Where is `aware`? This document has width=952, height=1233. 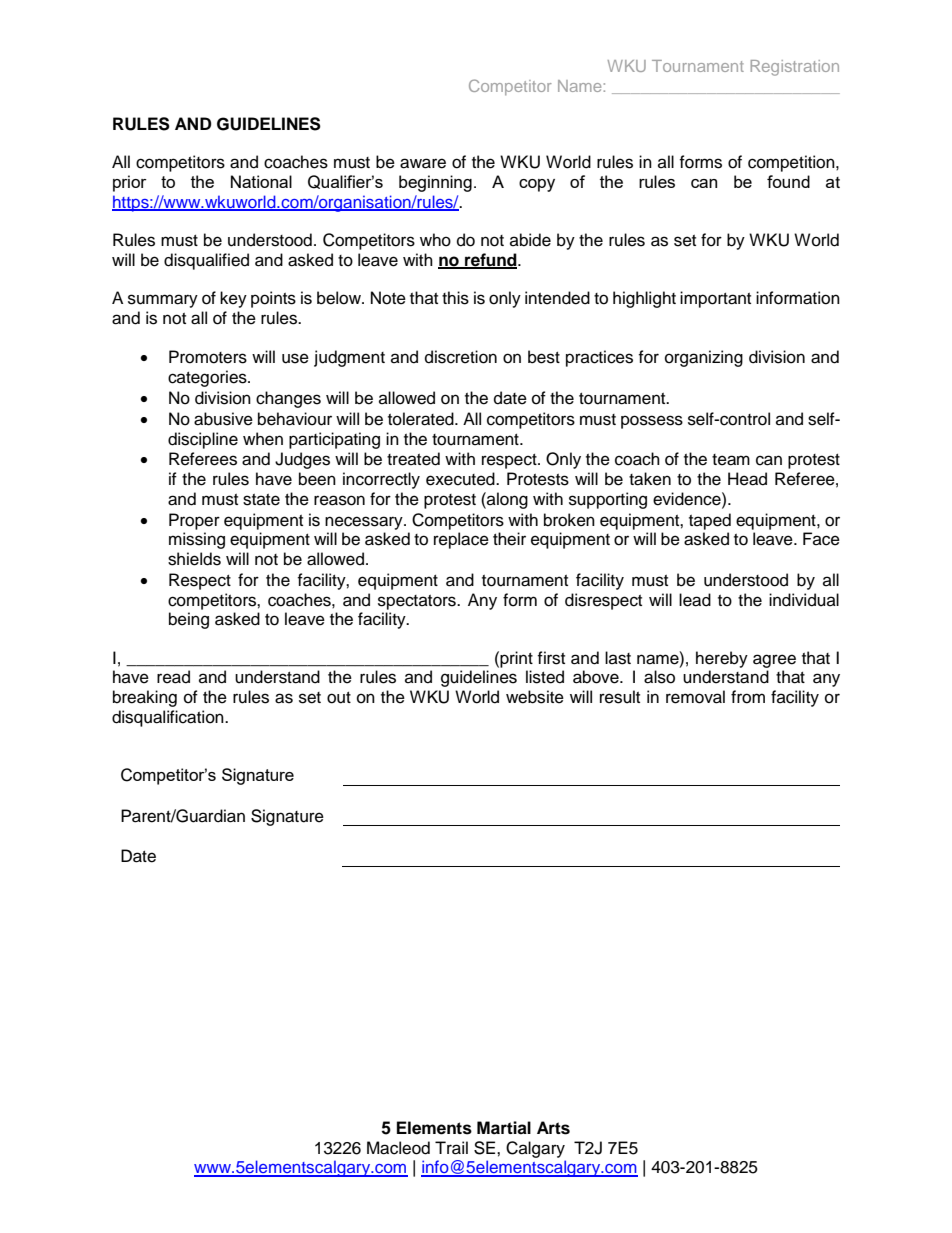 aware is located at coordinates (423, 163).
